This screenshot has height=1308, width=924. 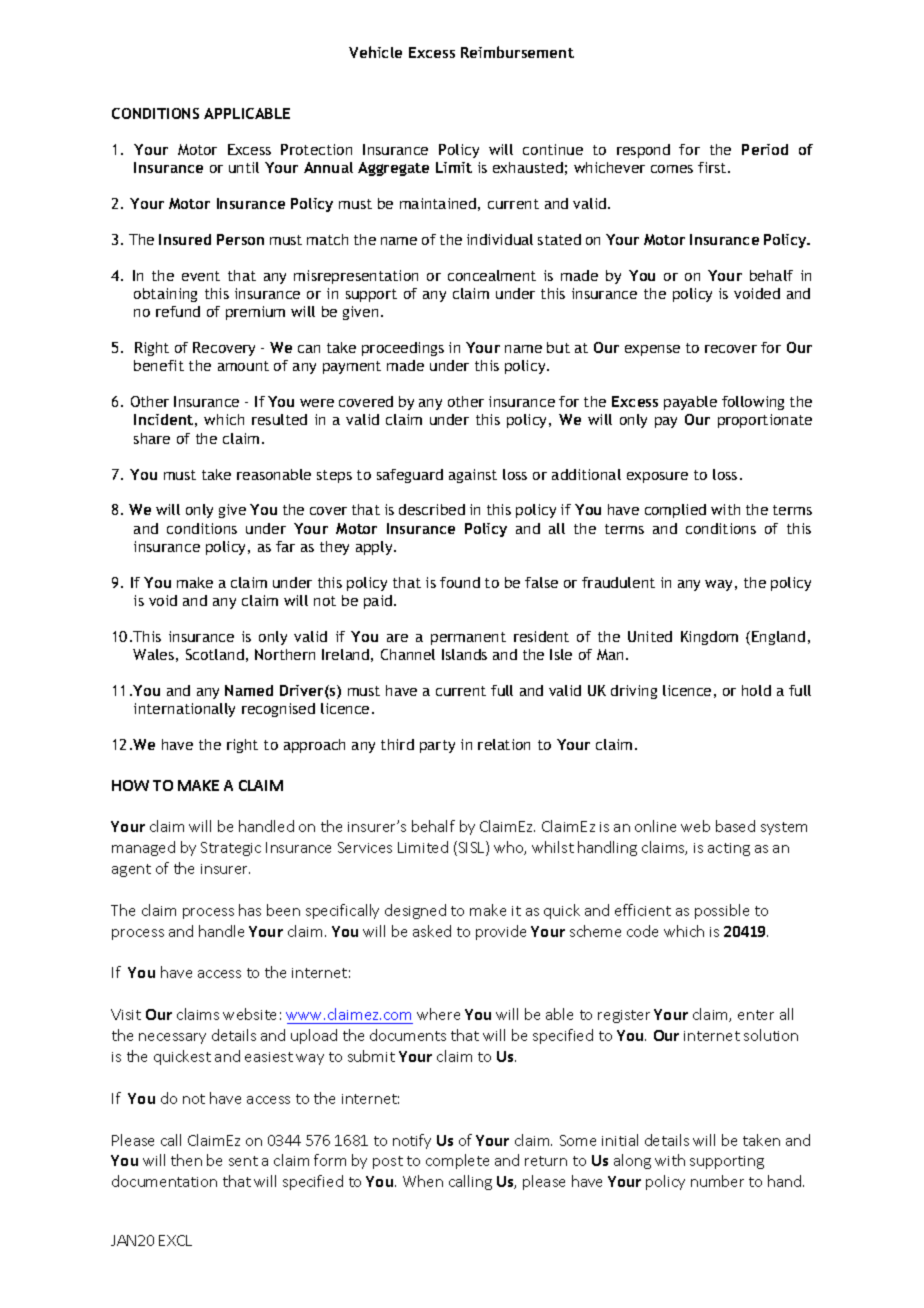 What do you see at coordinates (243, 366) in the screenshot?
I see `amount` at bounding box center [243, 366].
